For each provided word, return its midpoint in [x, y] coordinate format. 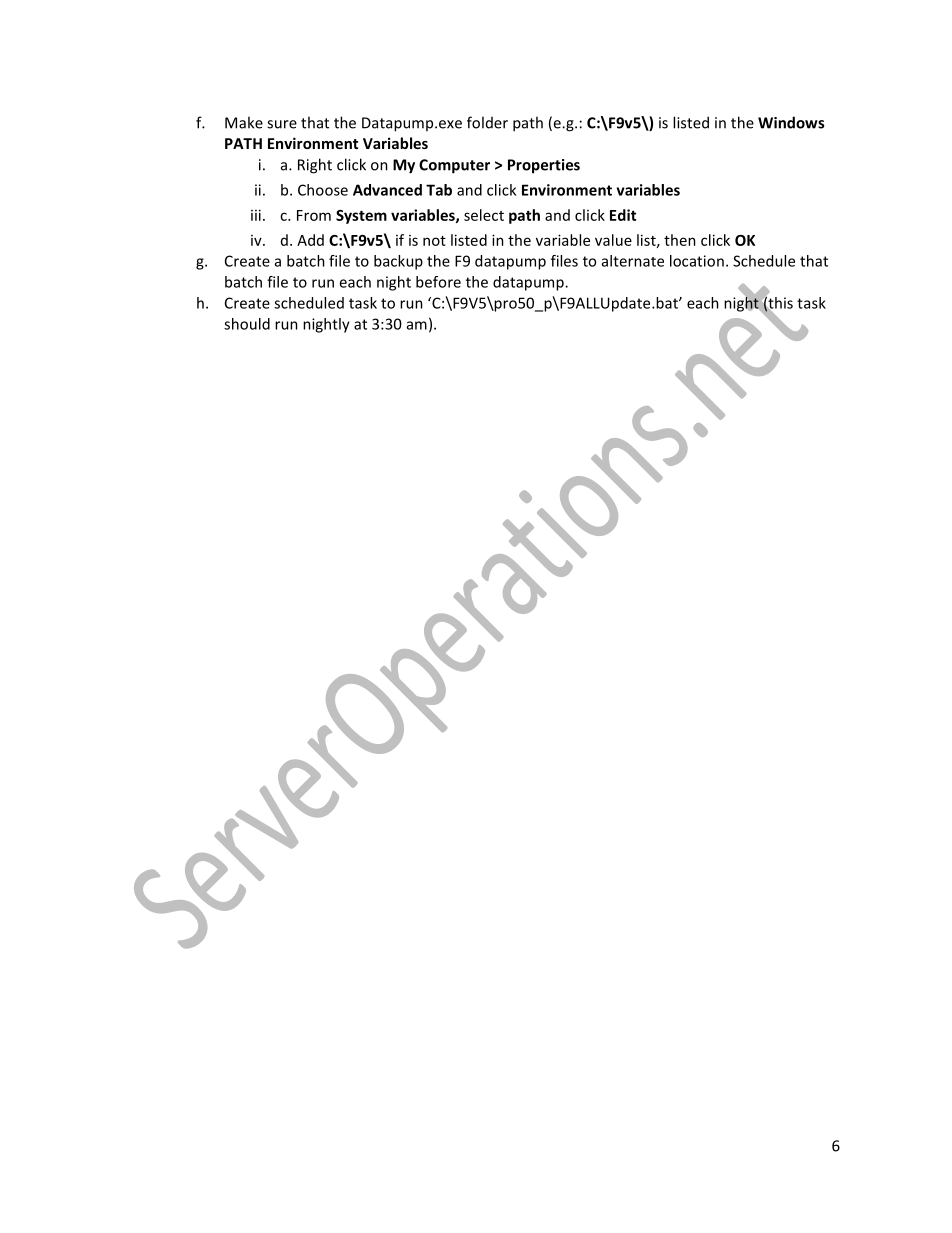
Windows [791, 122]
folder [487, 122]
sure [282, 124]
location [697, 261]
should [247, 324]
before [438, 282]
